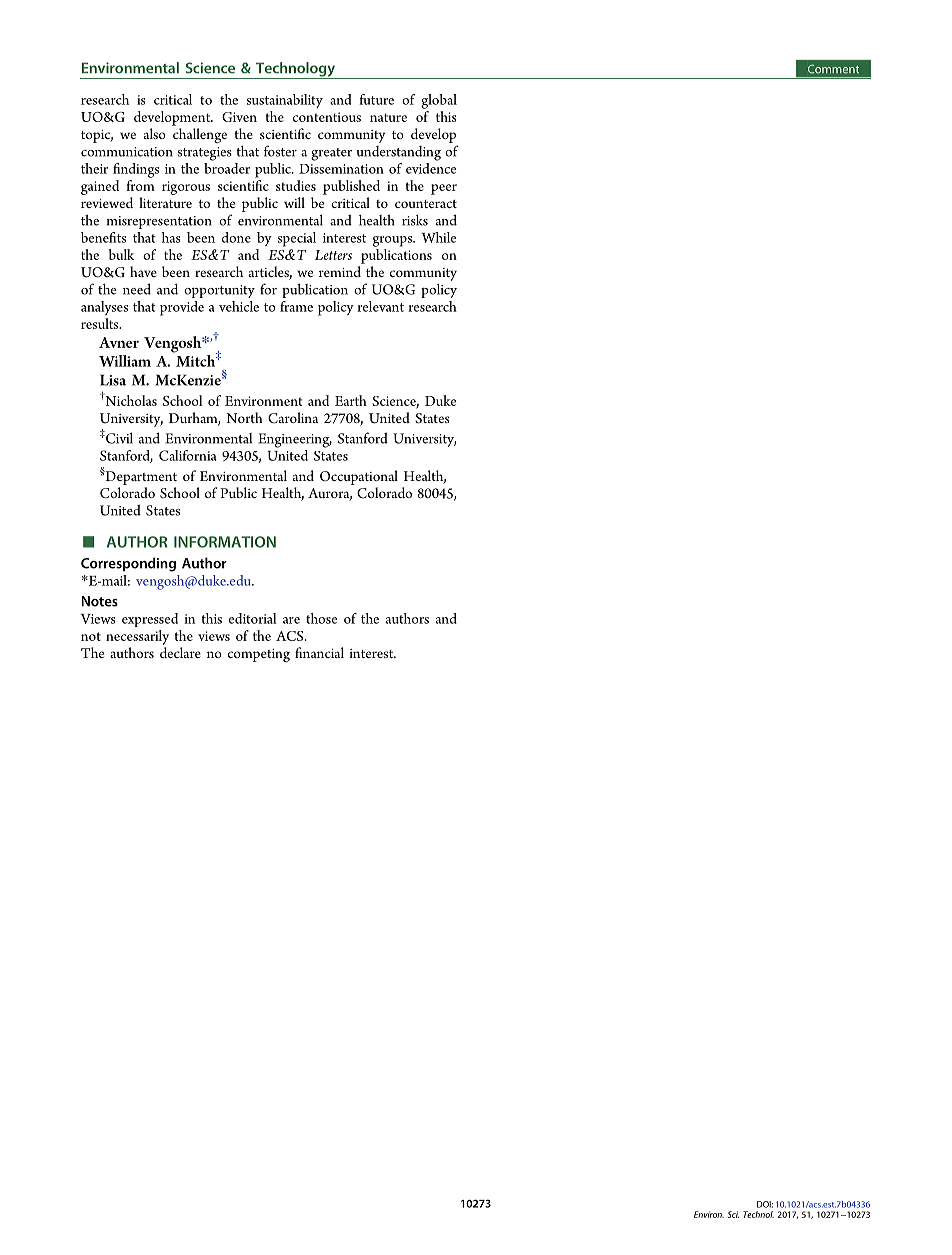 This document has height=1255, width=952. What do you see at coordinates (351, 400) in the document?
I see `Earth` at bounding box center [351, 400].
